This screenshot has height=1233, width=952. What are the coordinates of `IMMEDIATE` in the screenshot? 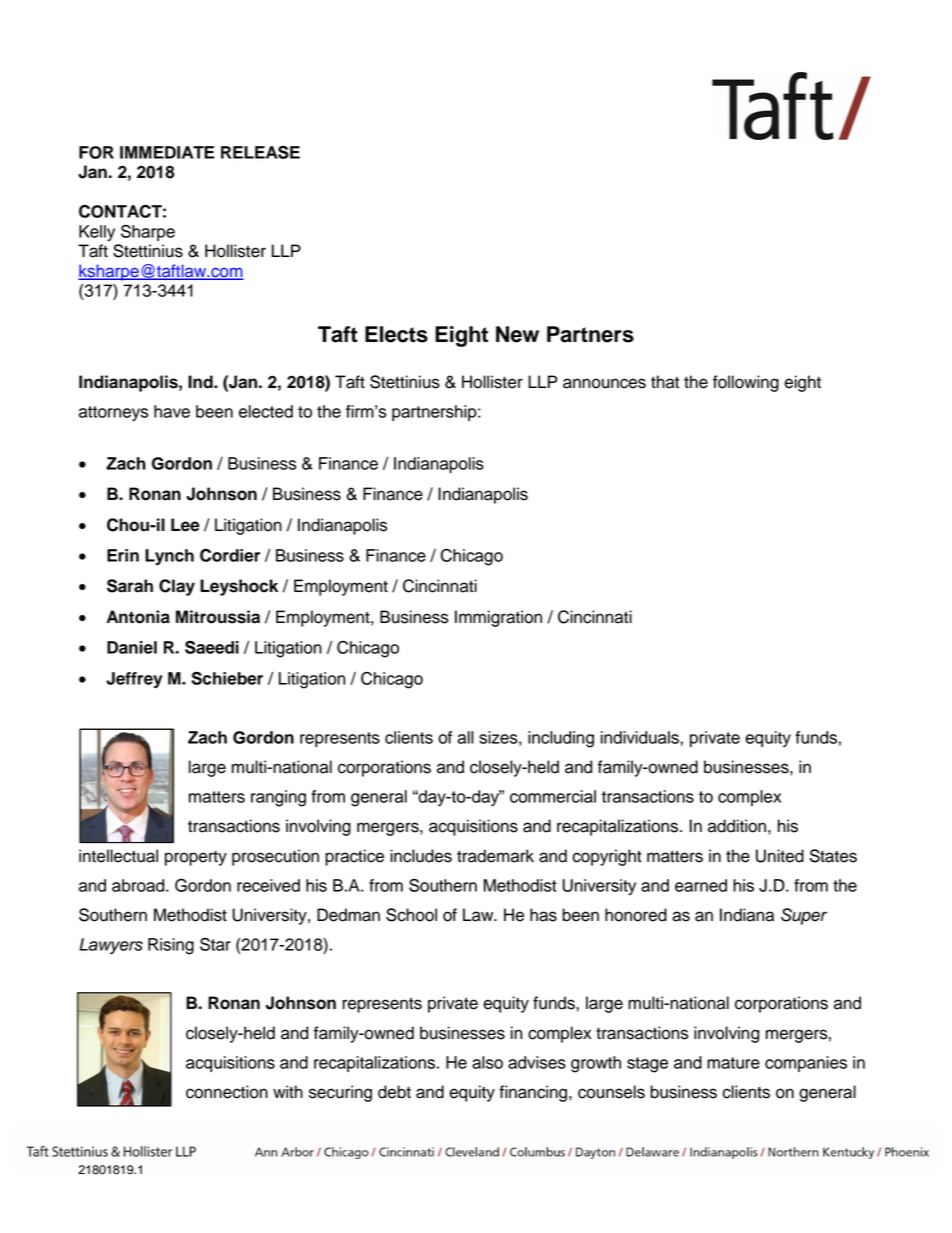 It's located at (167, 152).
